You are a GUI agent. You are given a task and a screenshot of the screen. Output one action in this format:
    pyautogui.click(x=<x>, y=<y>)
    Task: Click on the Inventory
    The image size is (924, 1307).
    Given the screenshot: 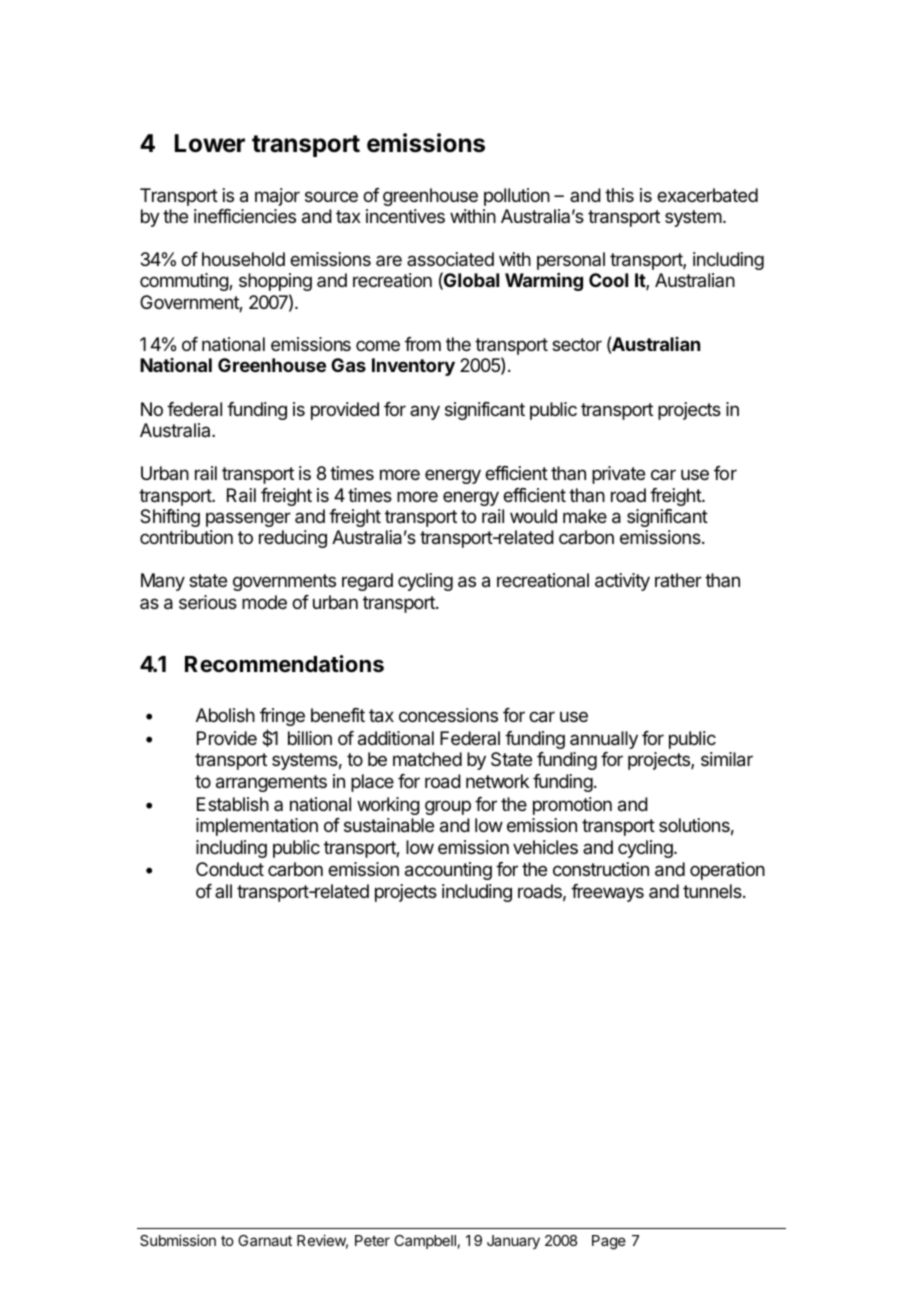 What is the action you would take?
    pyautogui.click(x=413, y=367)
